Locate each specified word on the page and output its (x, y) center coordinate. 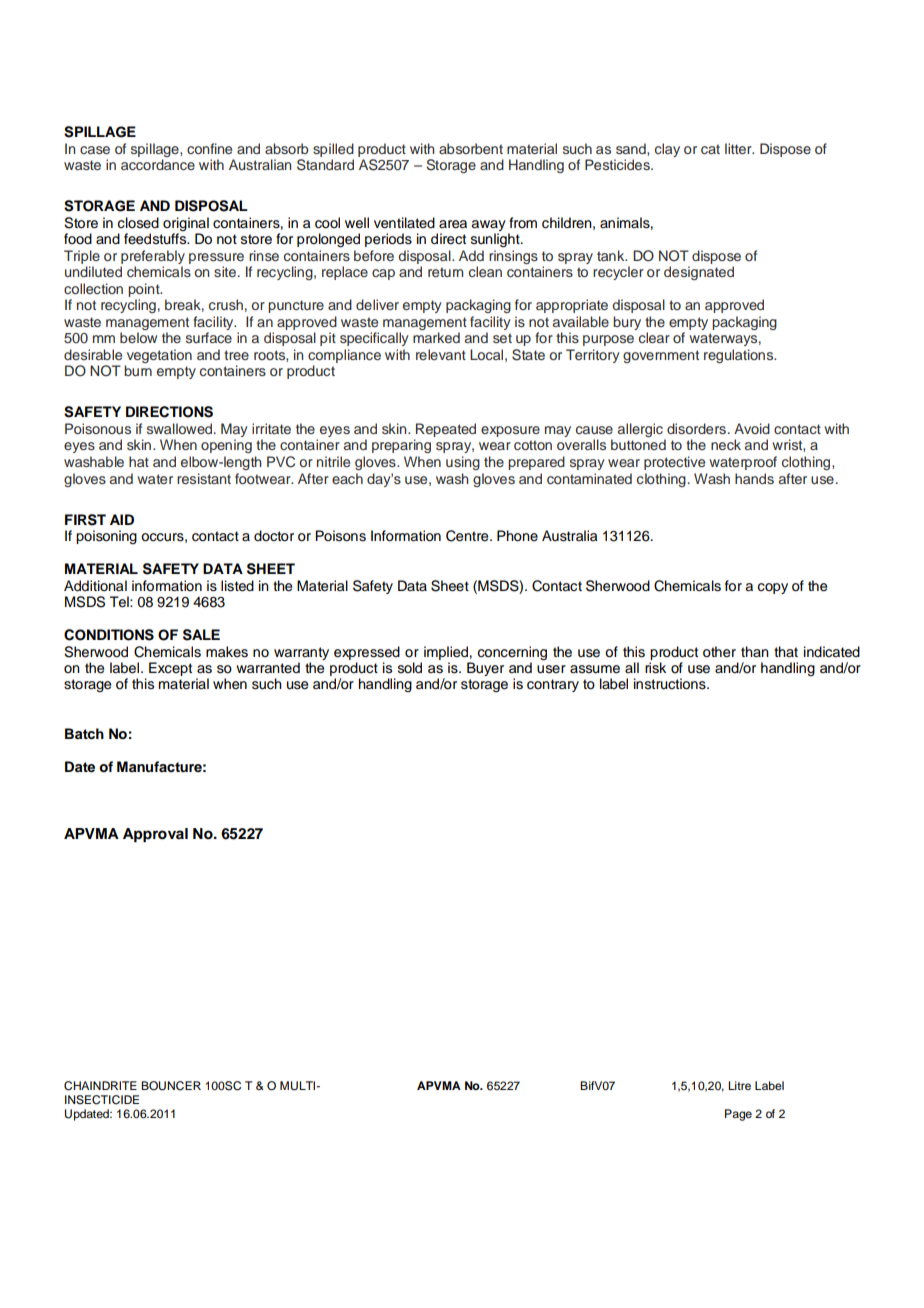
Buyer (485, 669)
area (453, 224)
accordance (158, 164)
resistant (204, 478)
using (463, 463)
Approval (155, 835)
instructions (671, 684)
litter (739, 148)
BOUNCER (171, 1086)
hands (754, 478)
